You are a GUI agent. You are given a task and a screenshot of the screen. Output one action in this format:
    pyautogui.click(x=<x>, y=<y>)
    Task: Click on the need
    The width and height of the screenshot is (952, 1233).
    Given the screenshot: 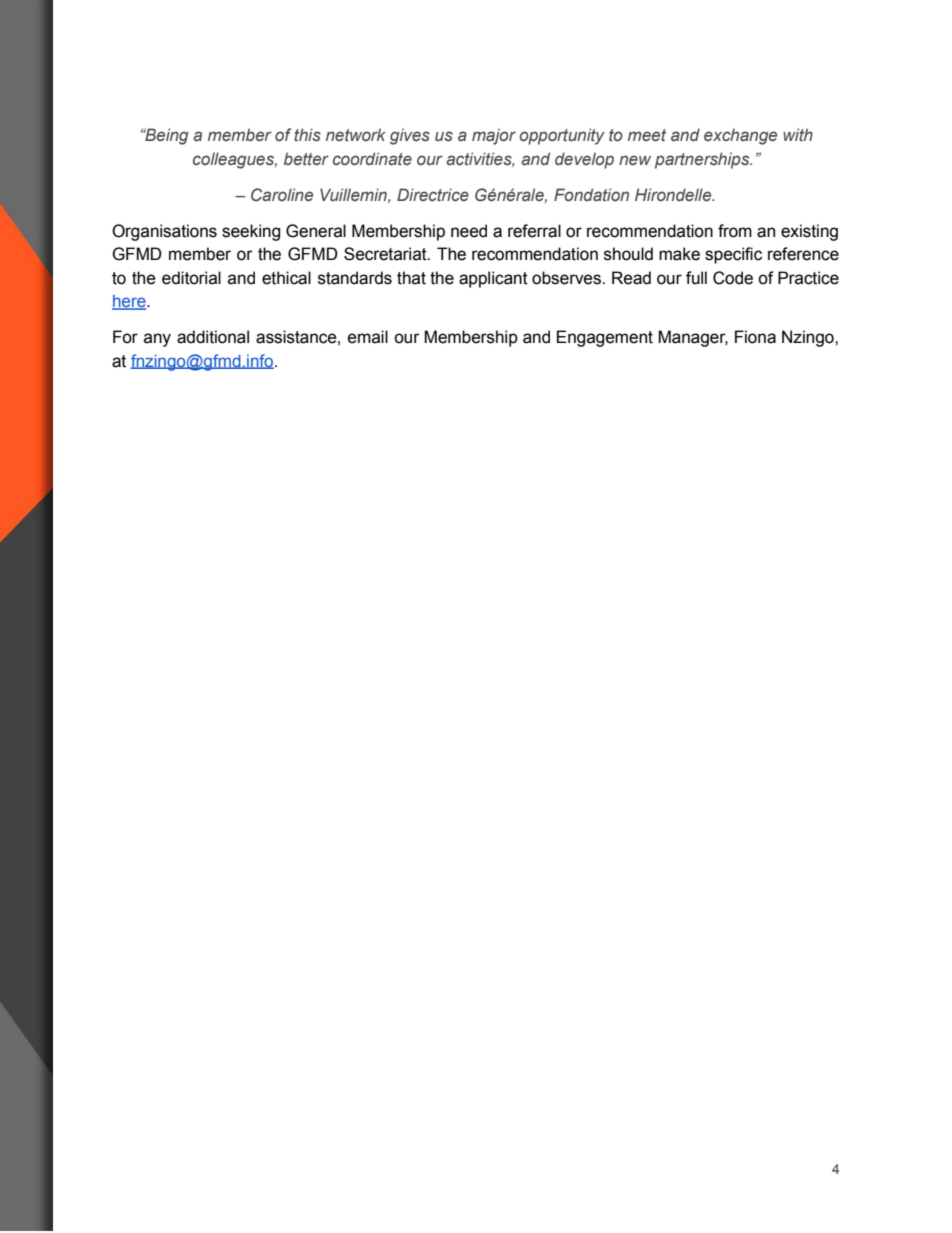 What is the action you would take?
    pyautogui.click(x=469, y=231)
